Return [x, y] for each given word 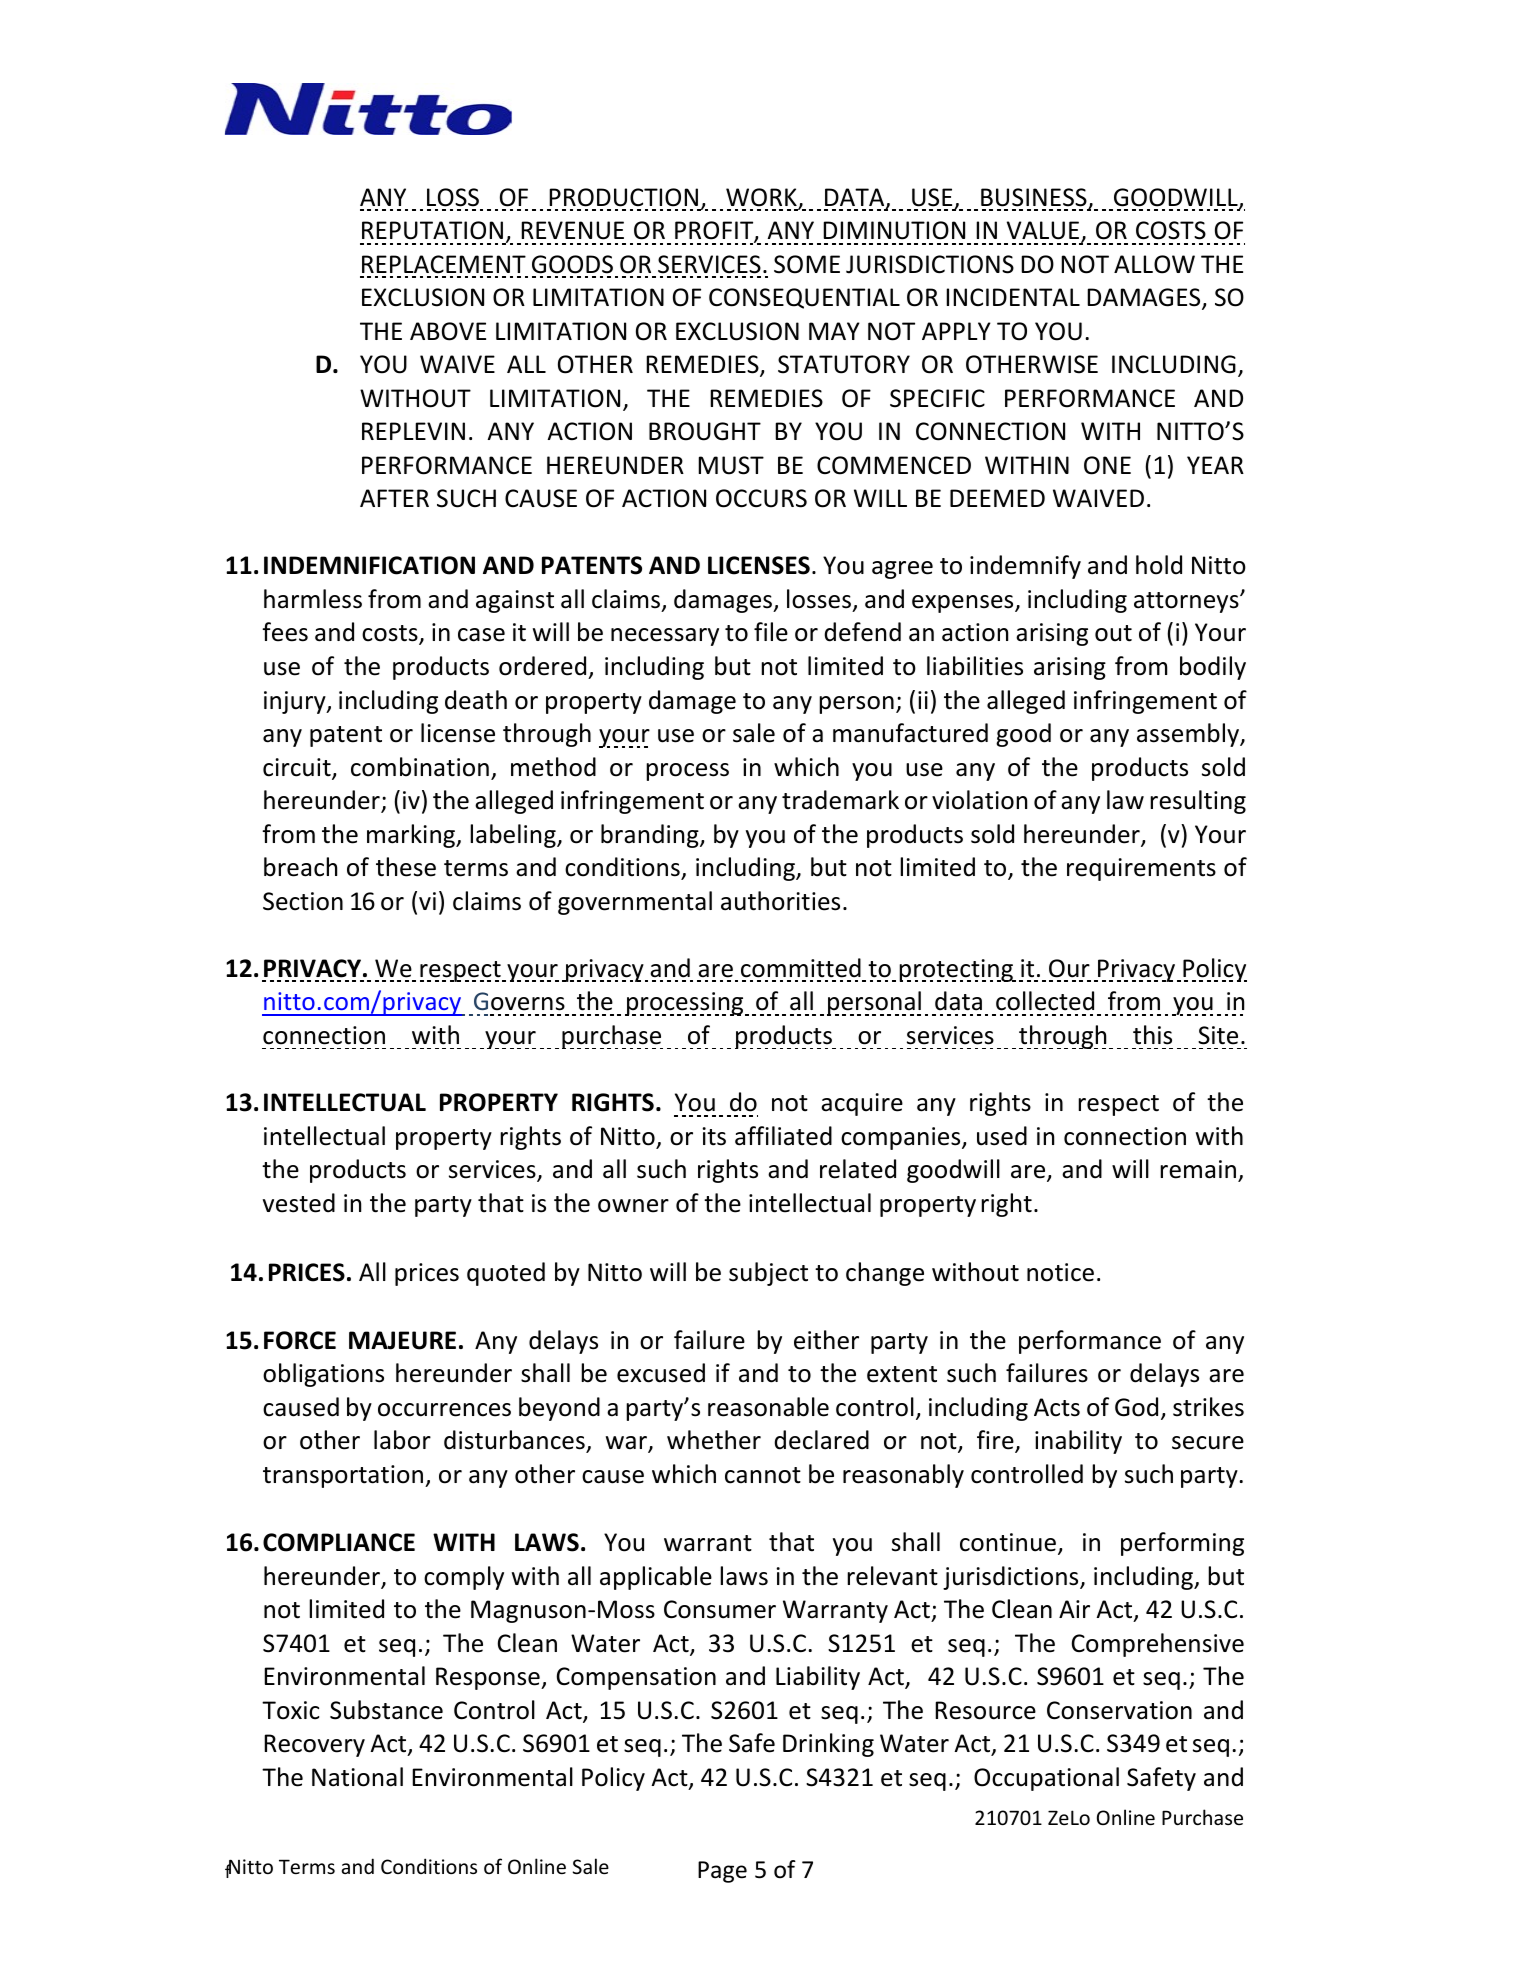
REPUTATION [432, 230]
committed [801, 968]
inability [1078, 1442]
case [481, 635]
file [771, 632]
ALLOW [1154, 264]
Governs [519, 1001]
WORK [762, 198]
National [357, 1777]
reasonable [768, 1407]
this [1152, 1035]
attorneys [1187, 602]
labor [402, 1440]
